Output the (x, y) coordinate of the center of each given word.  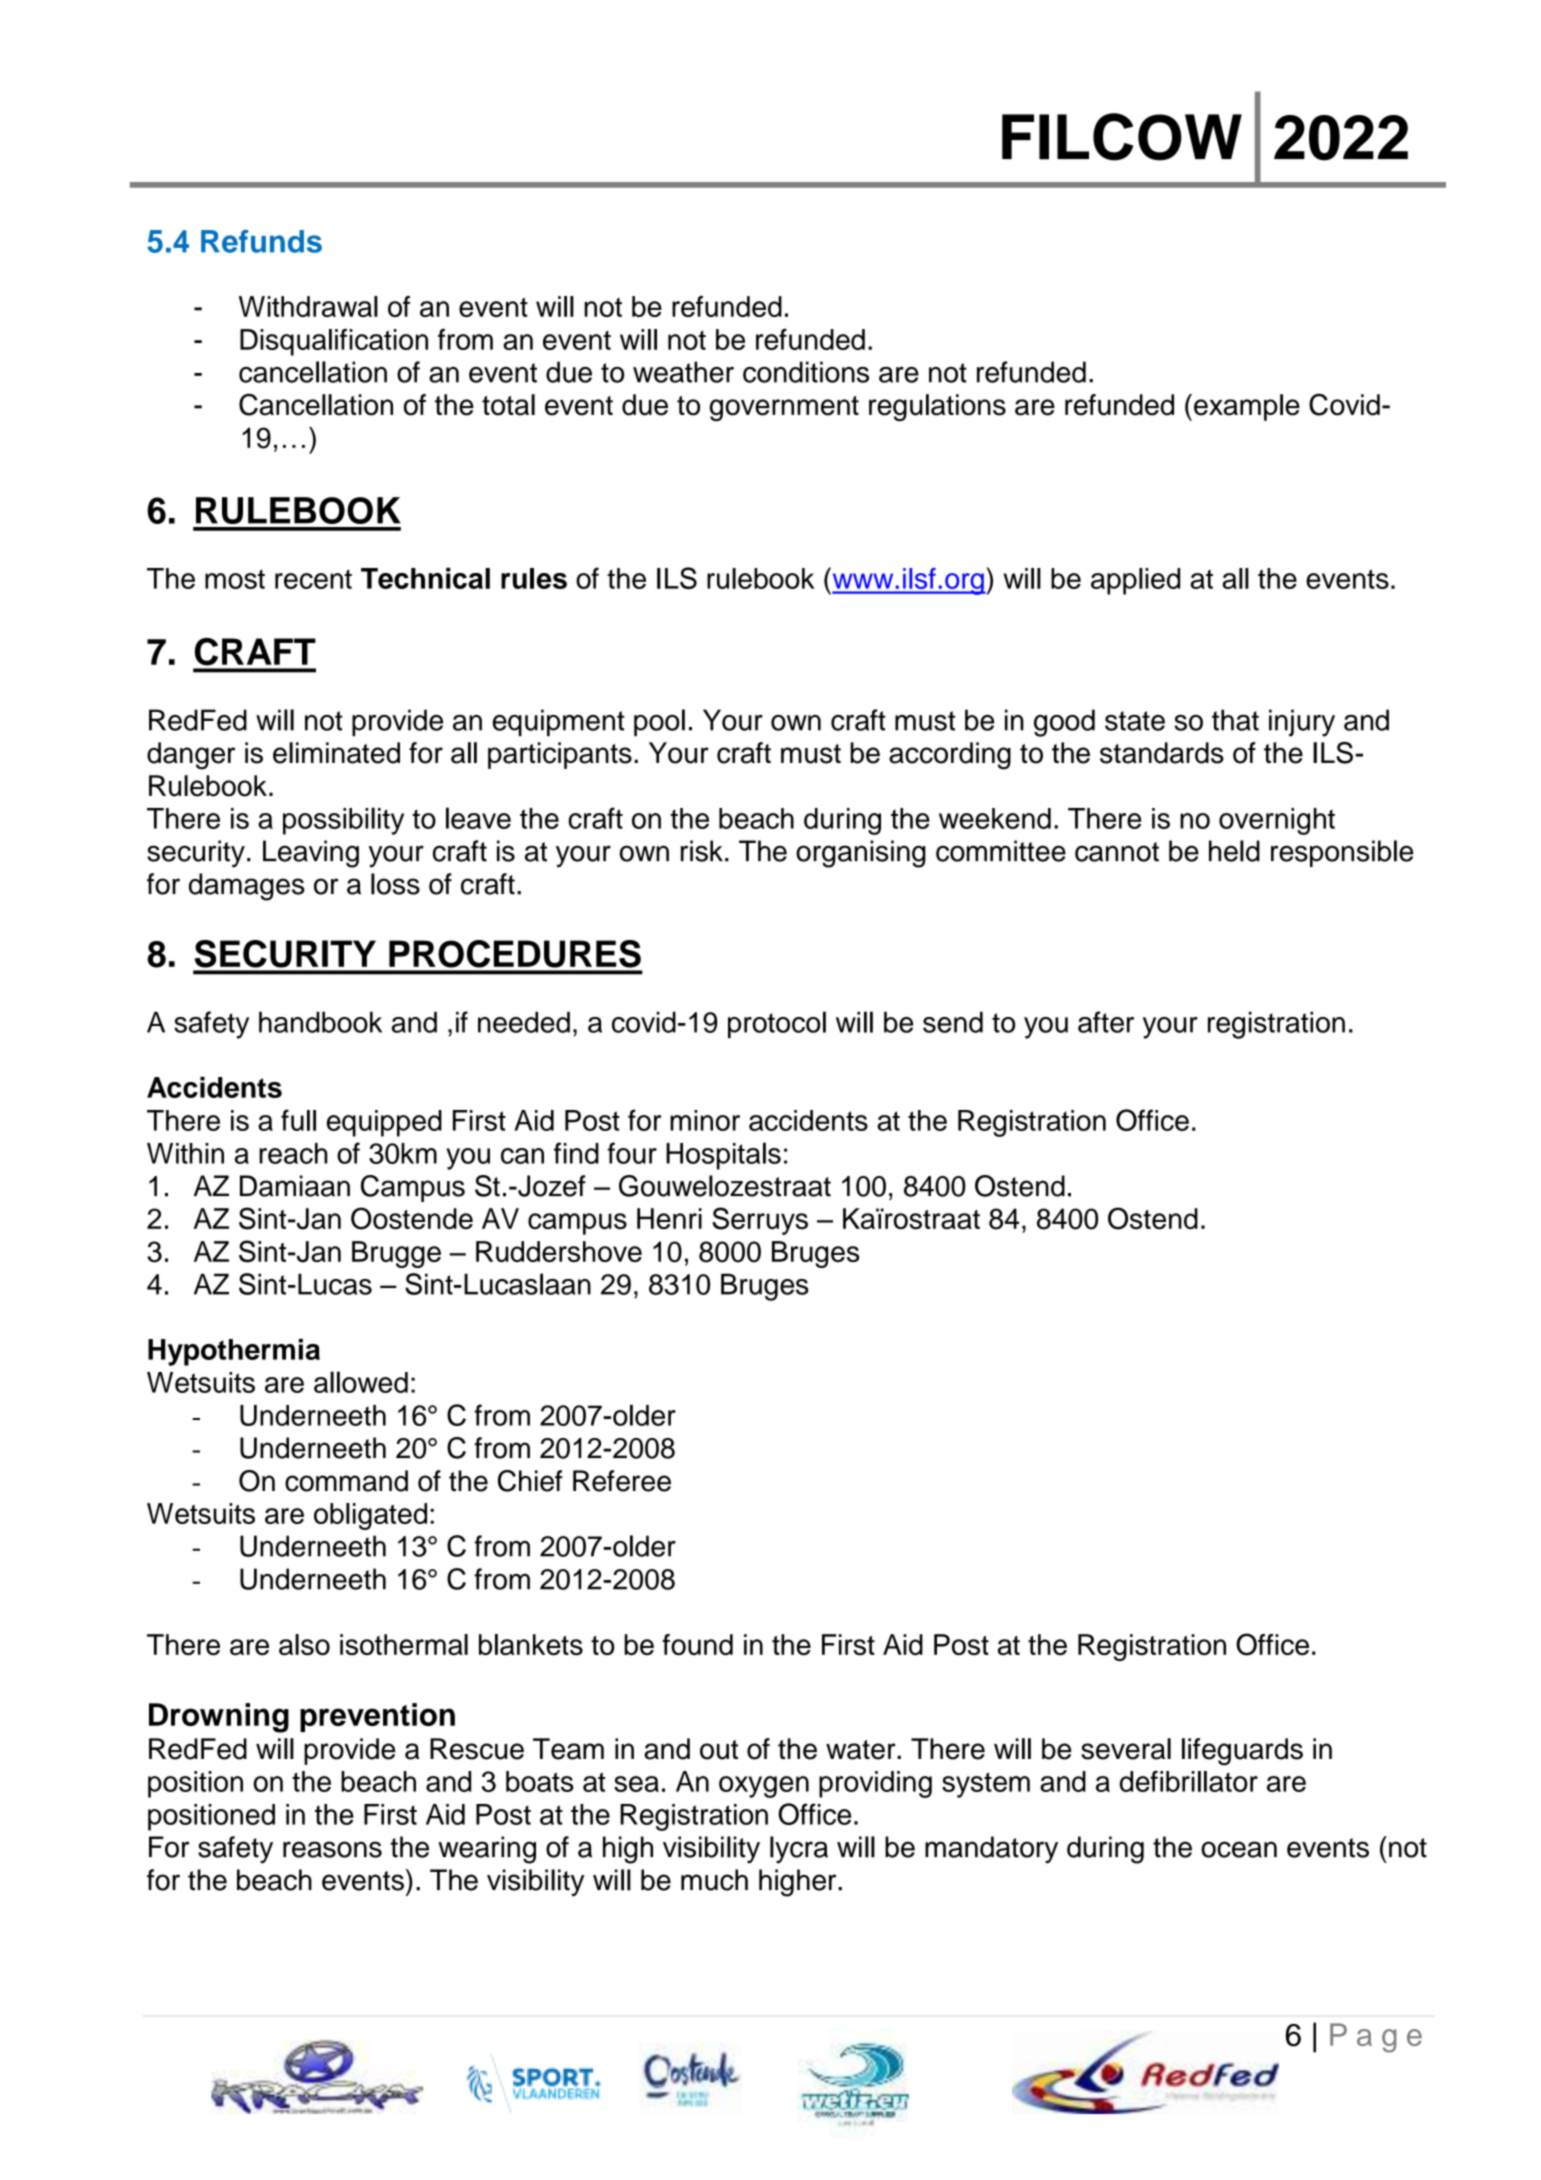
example (1247, 407)
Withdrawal (308, 306)
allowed (361, 1382)
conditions (806, 372)
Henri (669, 1218)
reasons (332, 1849)
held (1234, 851)
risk (702, 851)
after (1106, 1022)
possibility (343, 821)
